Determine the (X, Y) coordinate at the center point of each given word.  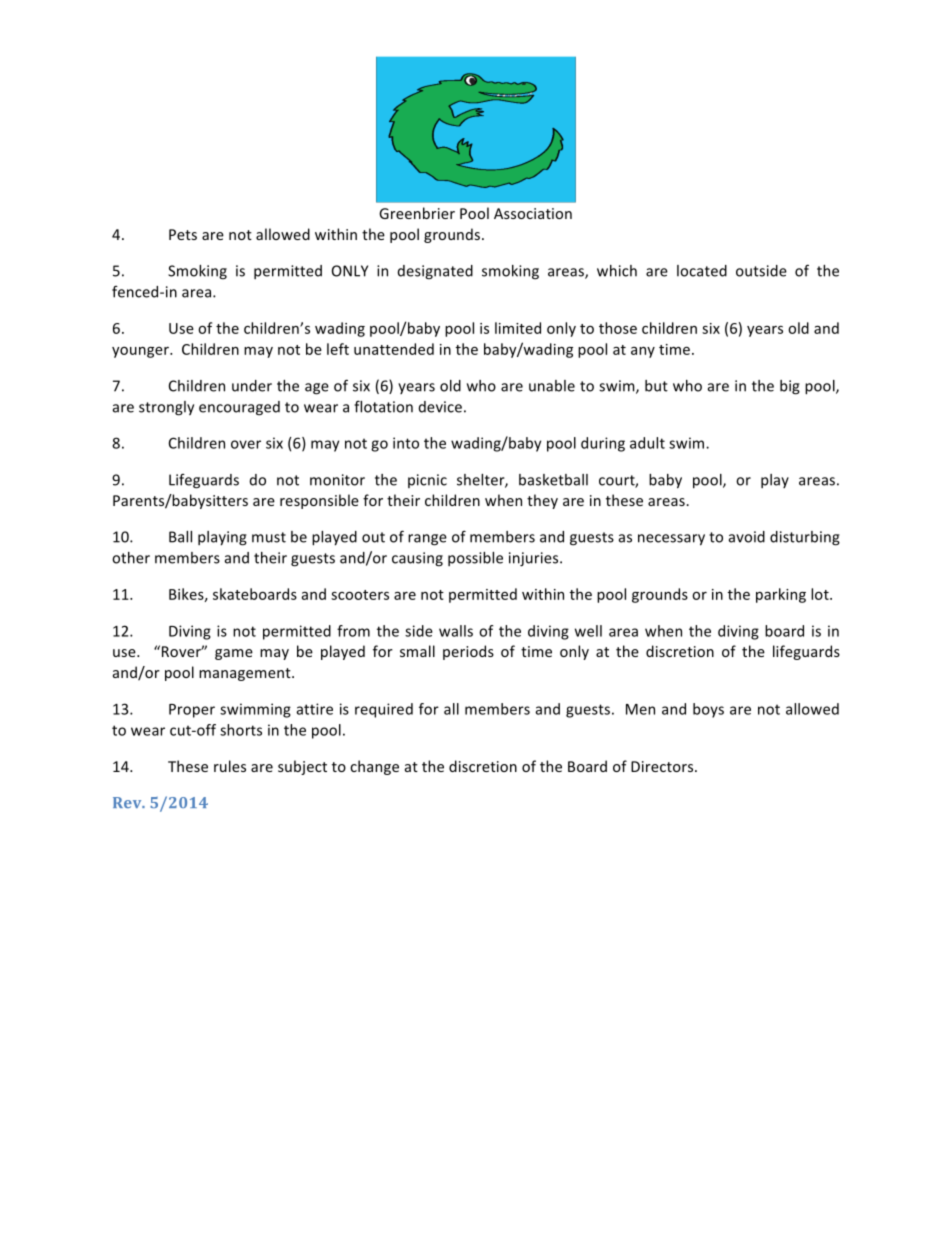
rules (230, 766)
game (234, 654)
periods (468, 652)
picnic (427, 481)
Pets (183, 234)
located (702, 271)
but (656, 386)
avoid (747, 537)
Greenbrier (417, 213)
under (252, 386)
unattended (394, 349)
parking (781, 595)
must (269, 537)
